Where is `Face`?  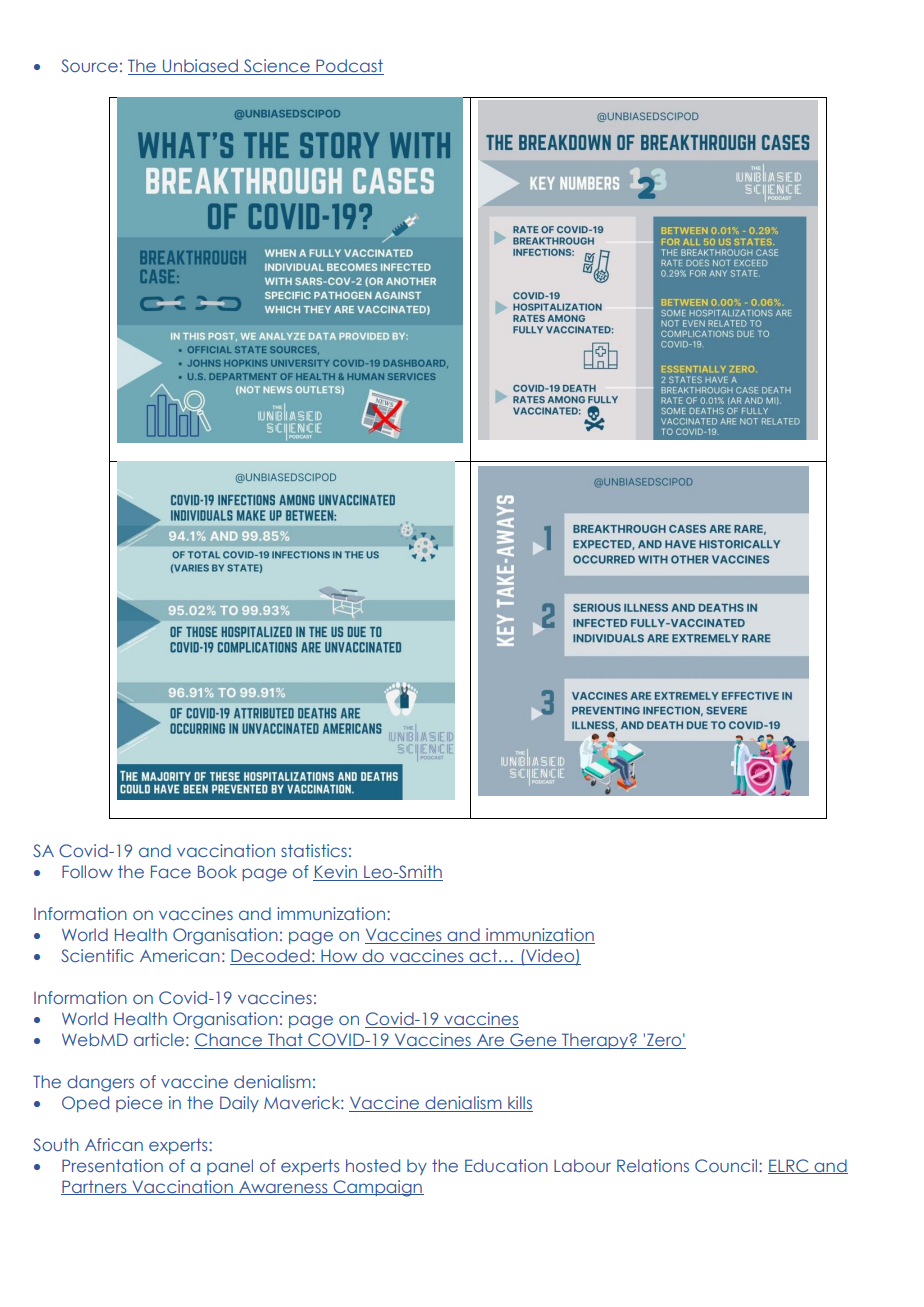 Face is located at coordinates (171, 871).
